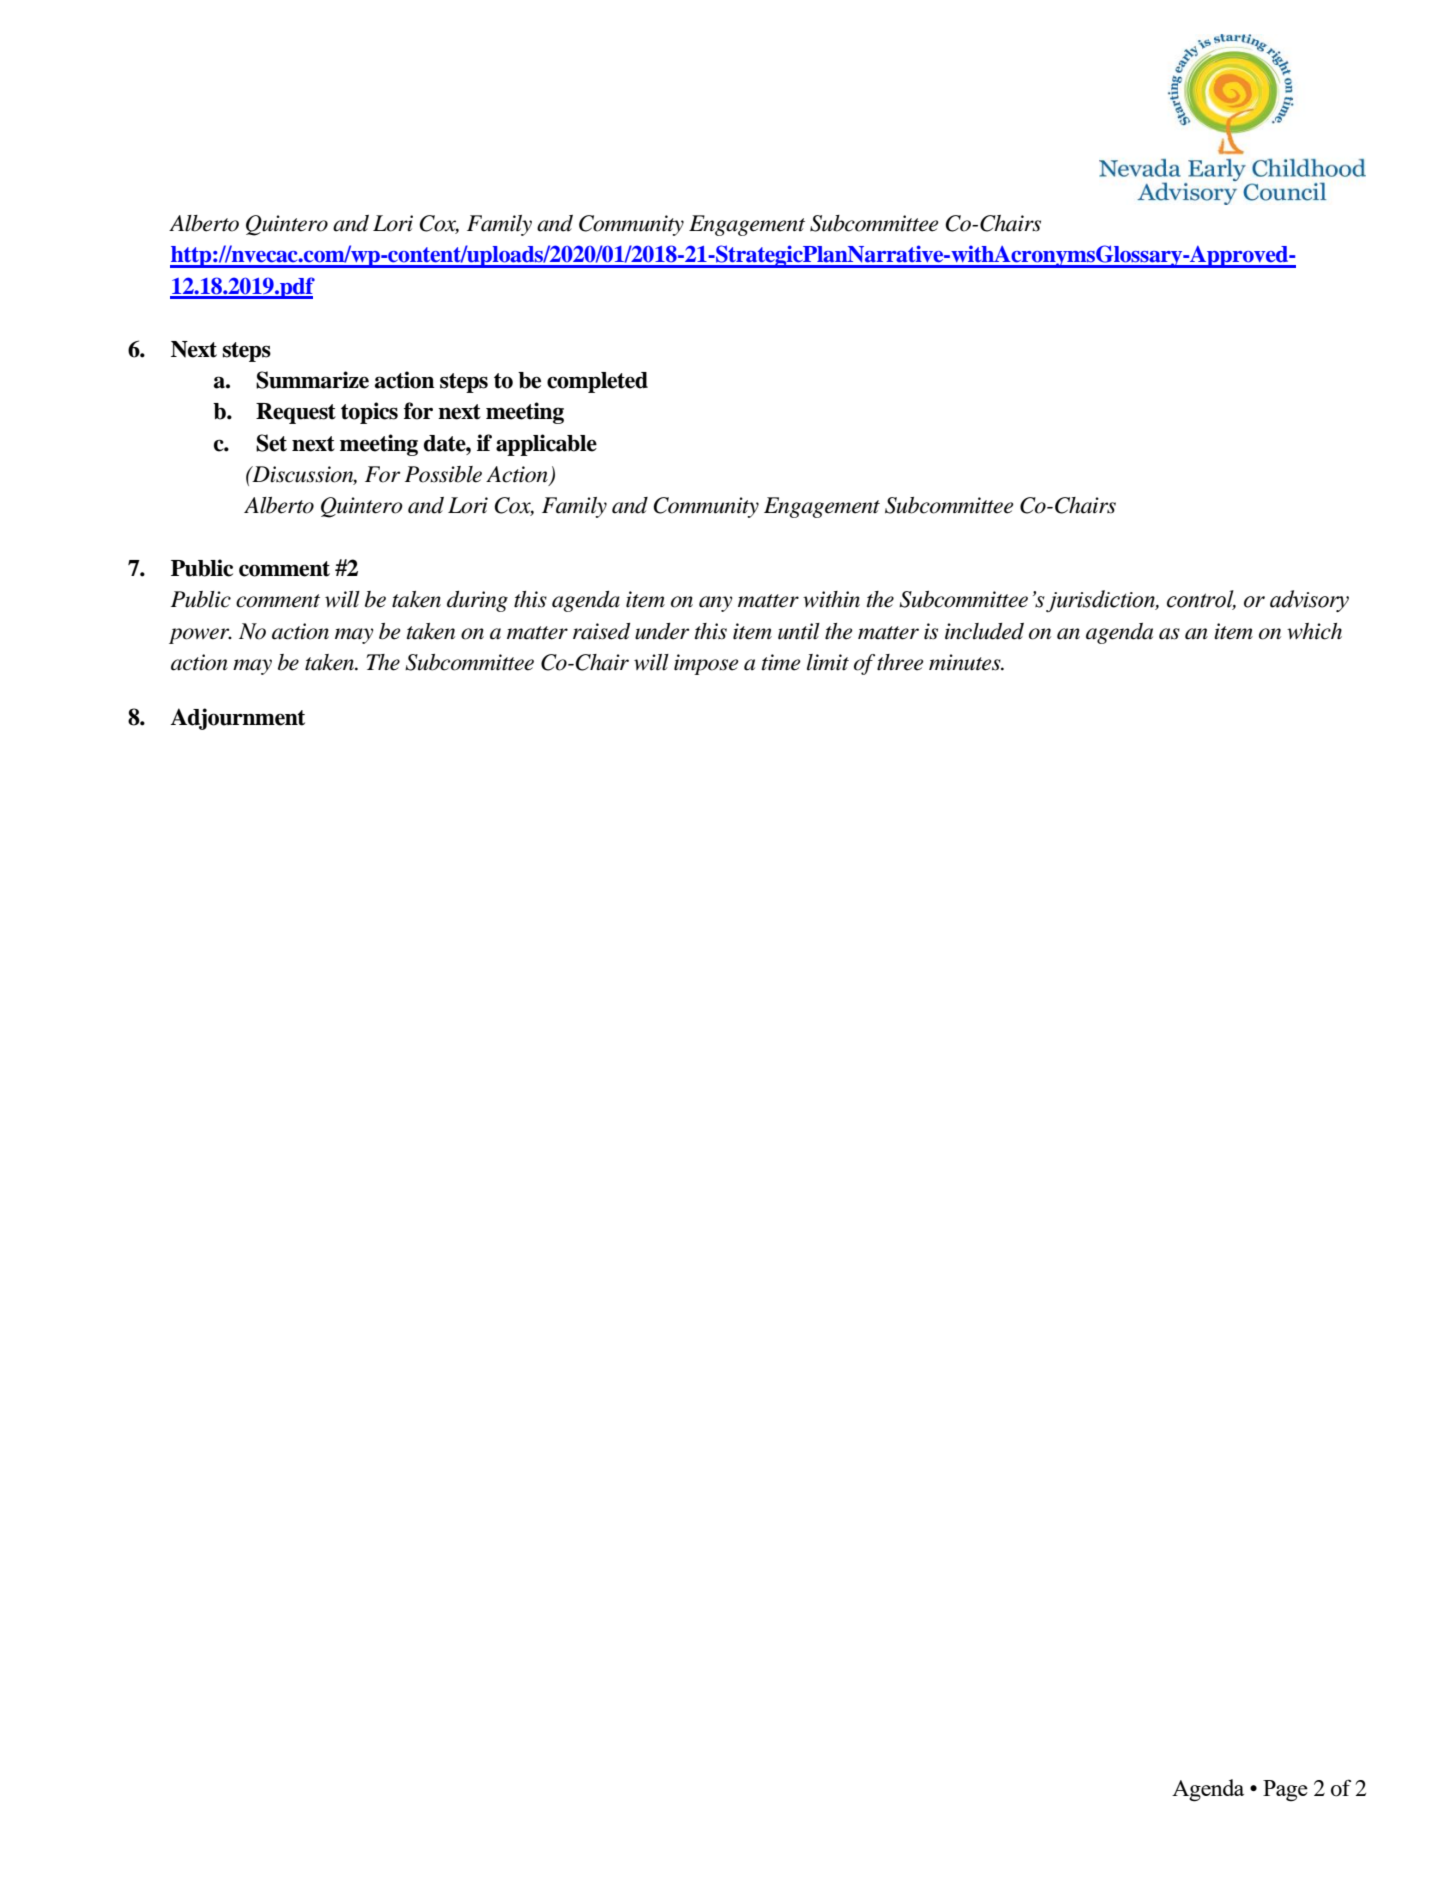  I want to click on three, so click(900, 662).
